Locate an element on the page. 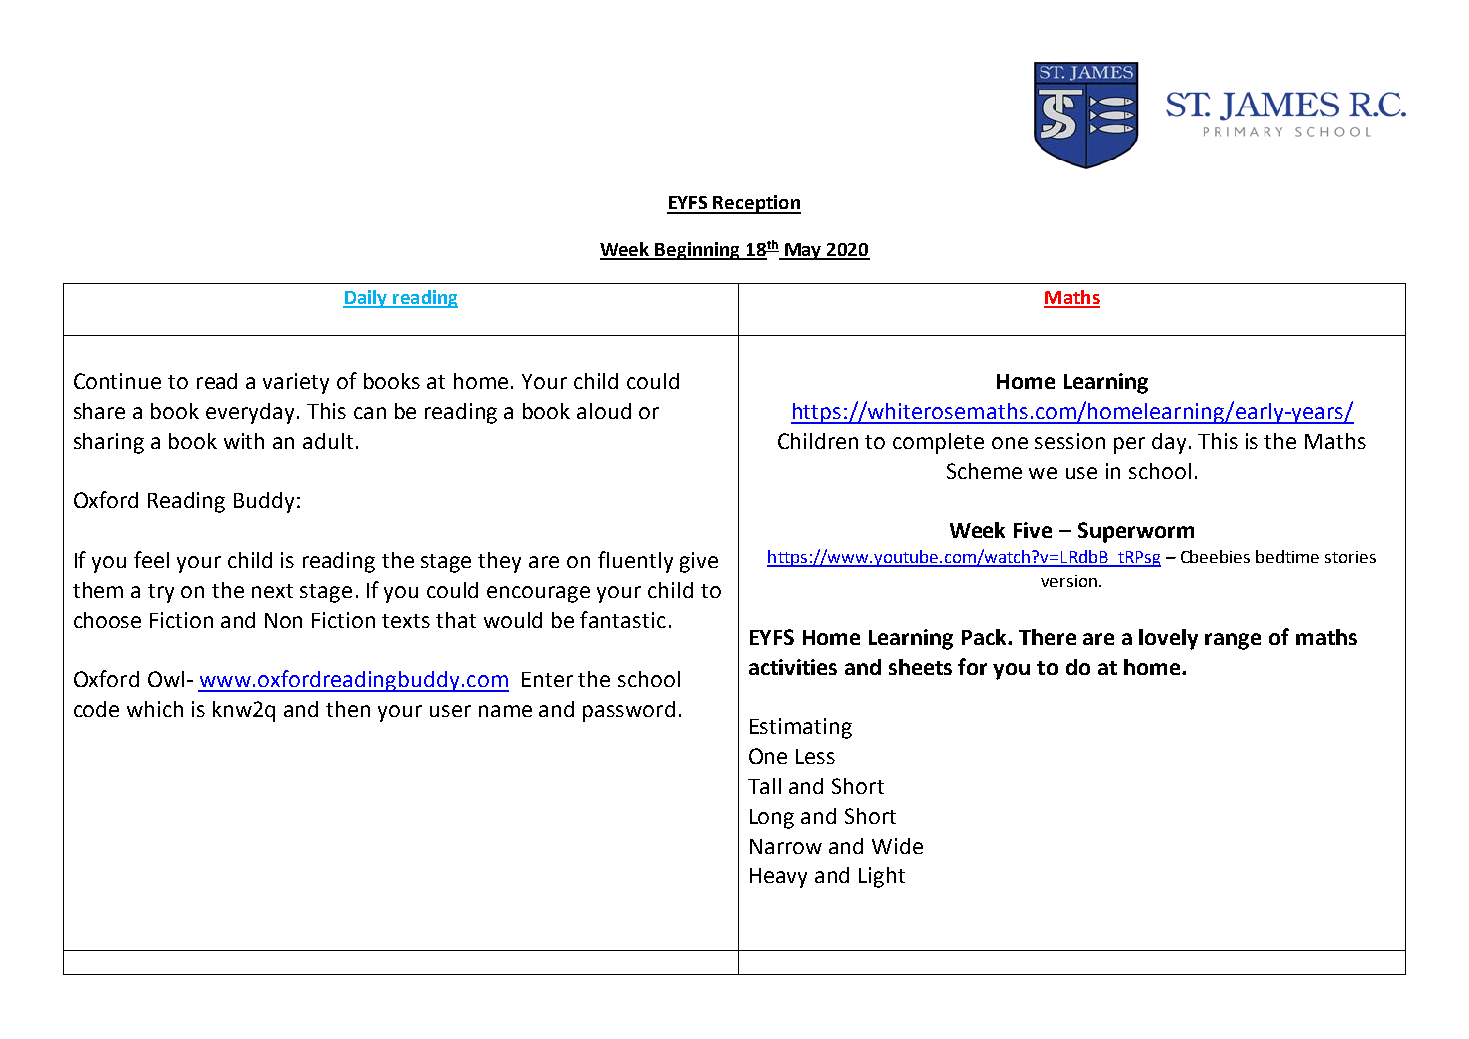 Image resolution: width=1469 pixels, height=1039 pixels. Reception is located at coordinates (756, 204).
